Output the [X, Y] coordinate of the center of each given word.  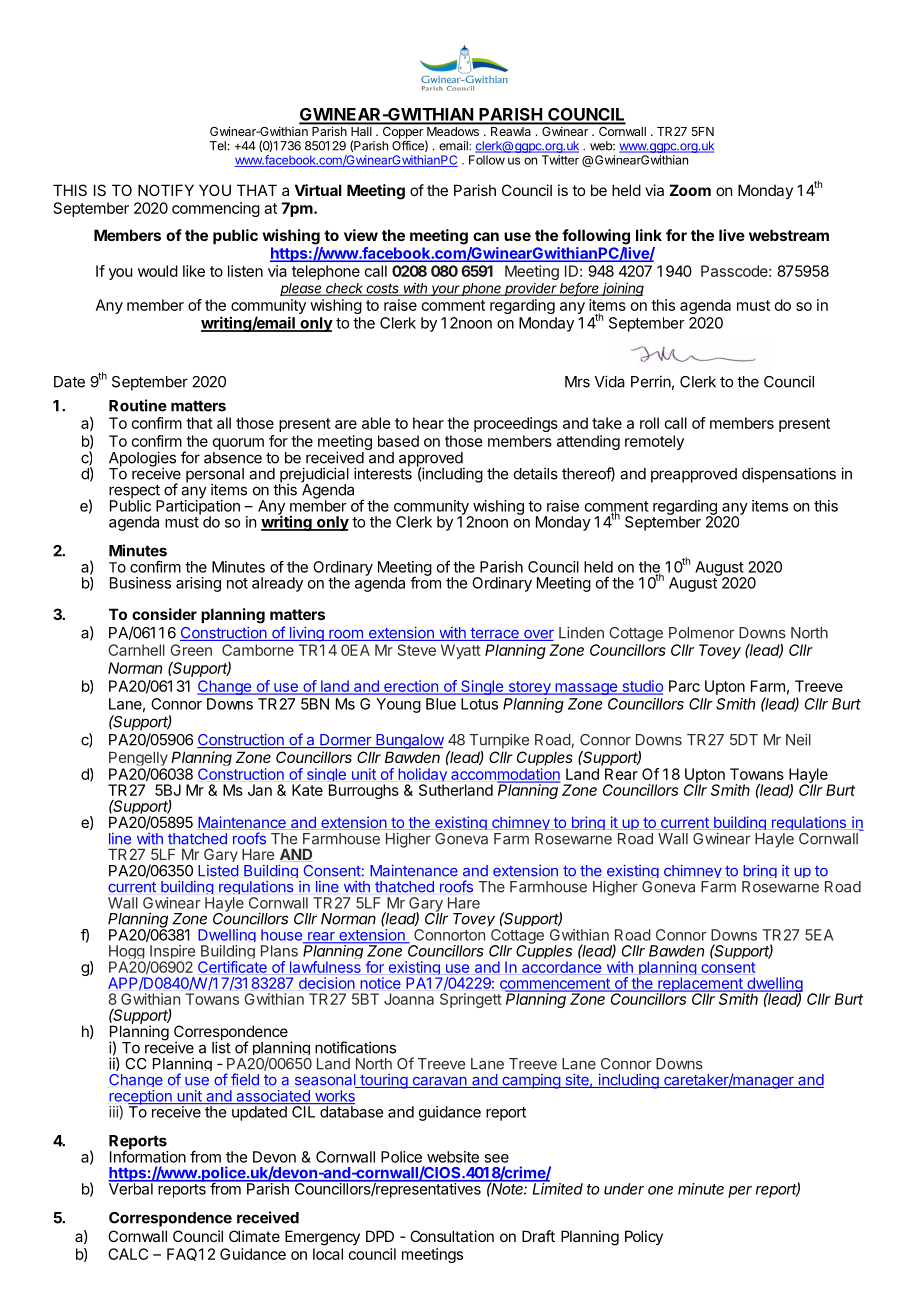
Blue [441, 704]
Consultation [452, 1236]
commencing [216, 209]
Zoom [690, 190]
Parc [684, 686]
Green [191, 650]
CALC [128, 1254]
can [486, 236]
